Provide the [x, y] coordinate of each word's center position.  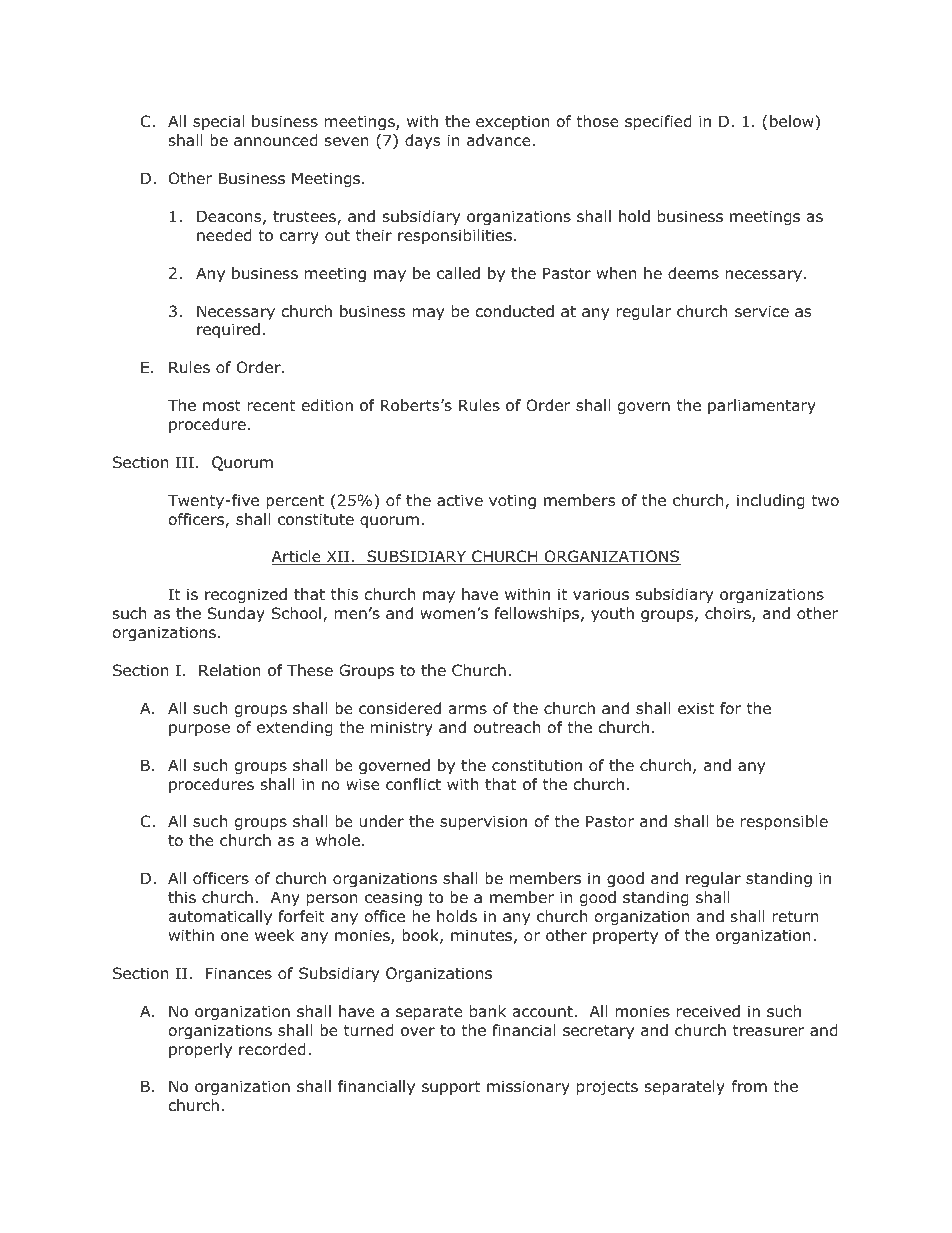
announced [276, 140]
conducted [515, 311]
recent [271, 405]
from [749, 1086]
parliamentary [762, 406]
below [793, 121]
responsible [784, 822]
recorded [272, 1049]
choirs [729, 614]
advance [500, 140]
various [601, 594]
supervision [483, 822]
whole [339, 840]
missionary [528, 1087]
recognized [246, 595]
